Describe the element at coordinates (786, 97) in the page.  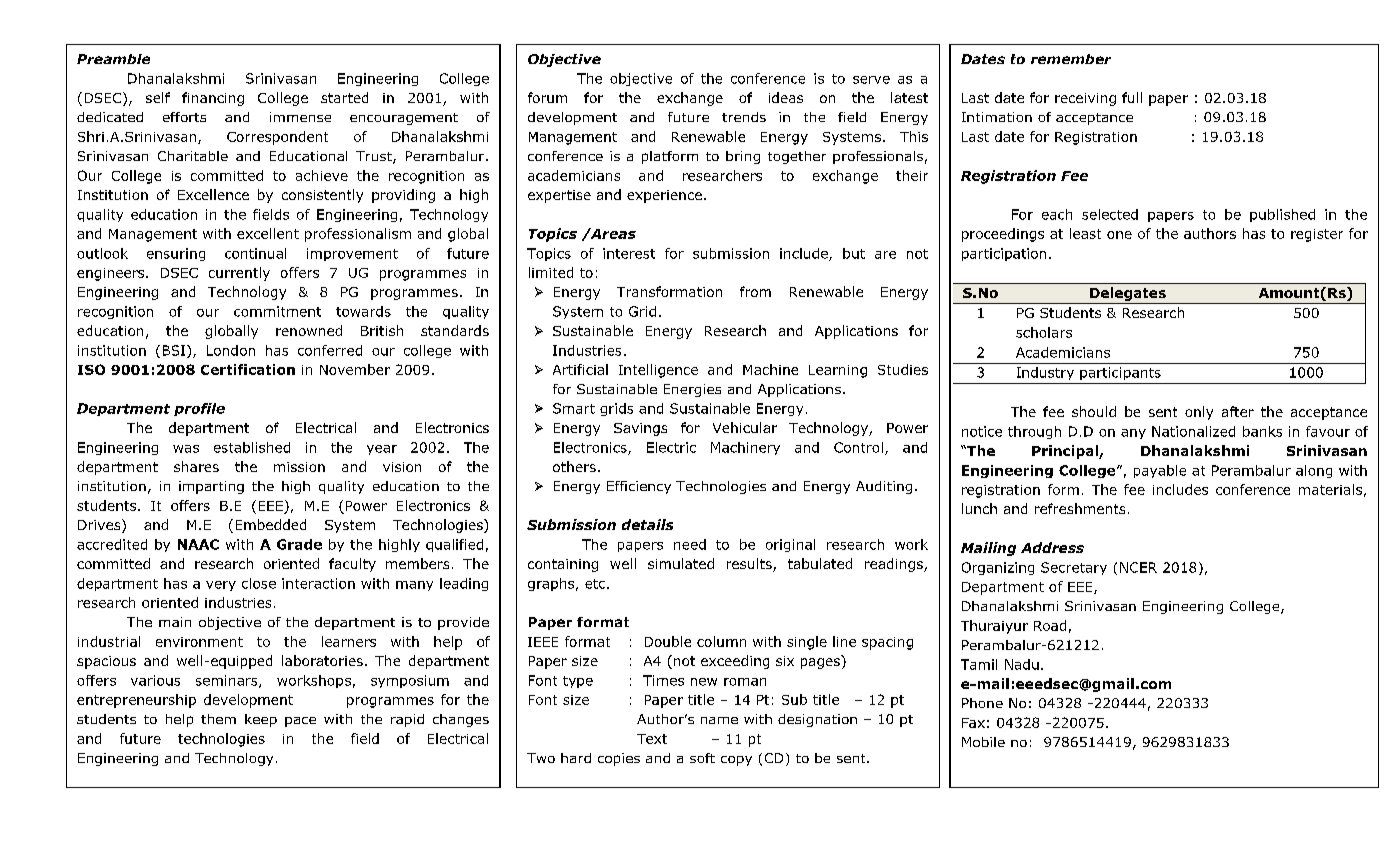
I see `ideas` at that location.
